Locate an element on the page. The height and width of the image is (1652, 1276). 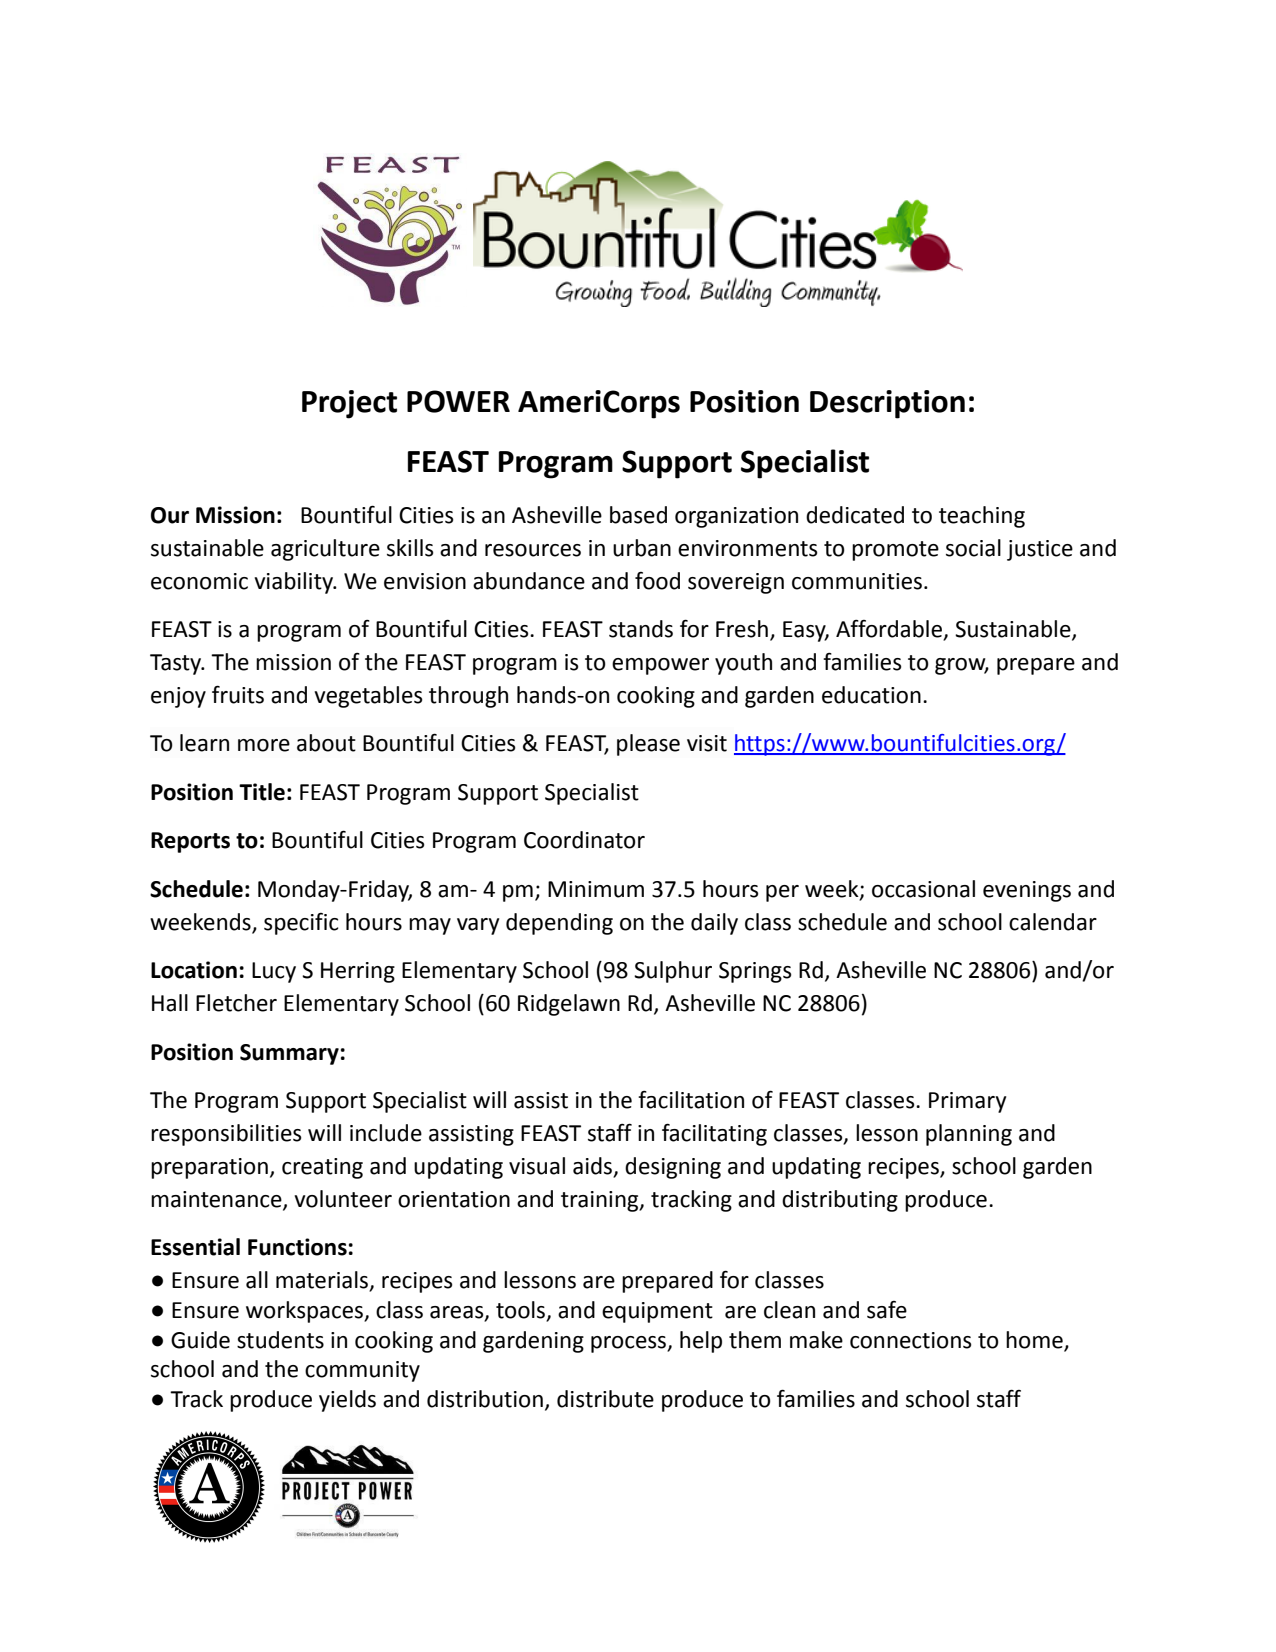
Description is located at coordinates (887, 404).
